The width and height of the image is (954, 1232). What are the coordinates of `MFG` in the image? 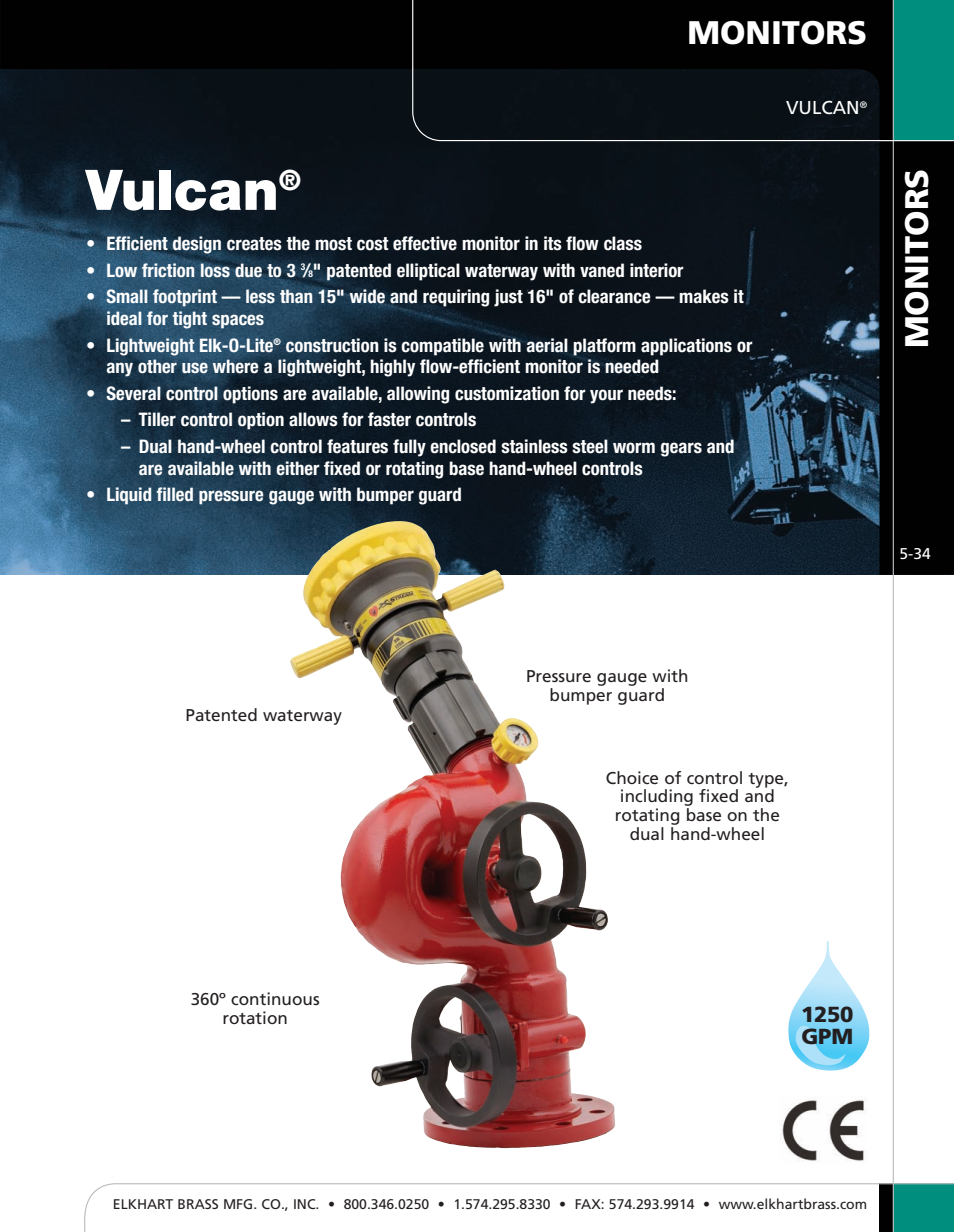 It's located at (239, 1204).
